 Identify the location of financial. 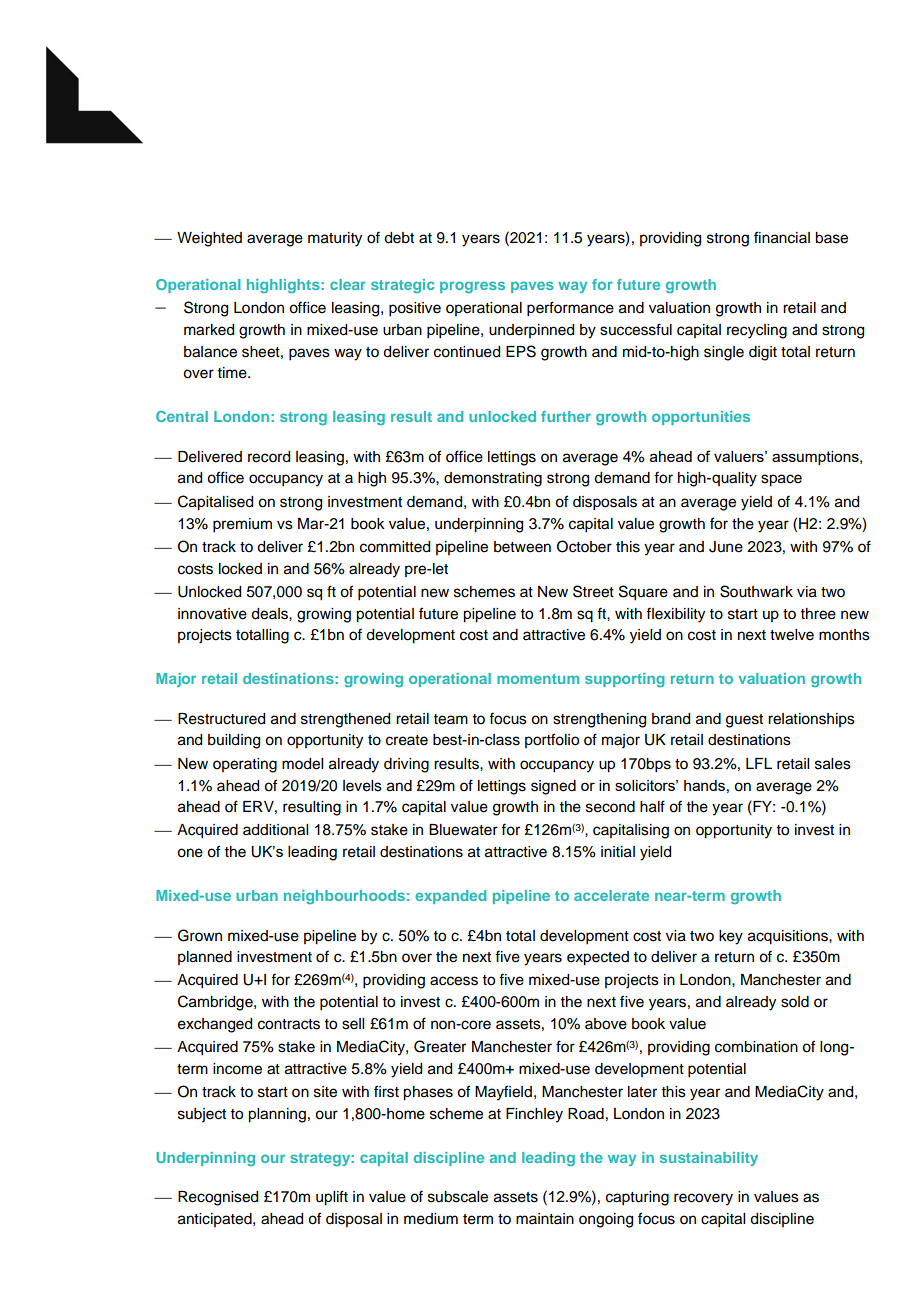
(782, 237).
